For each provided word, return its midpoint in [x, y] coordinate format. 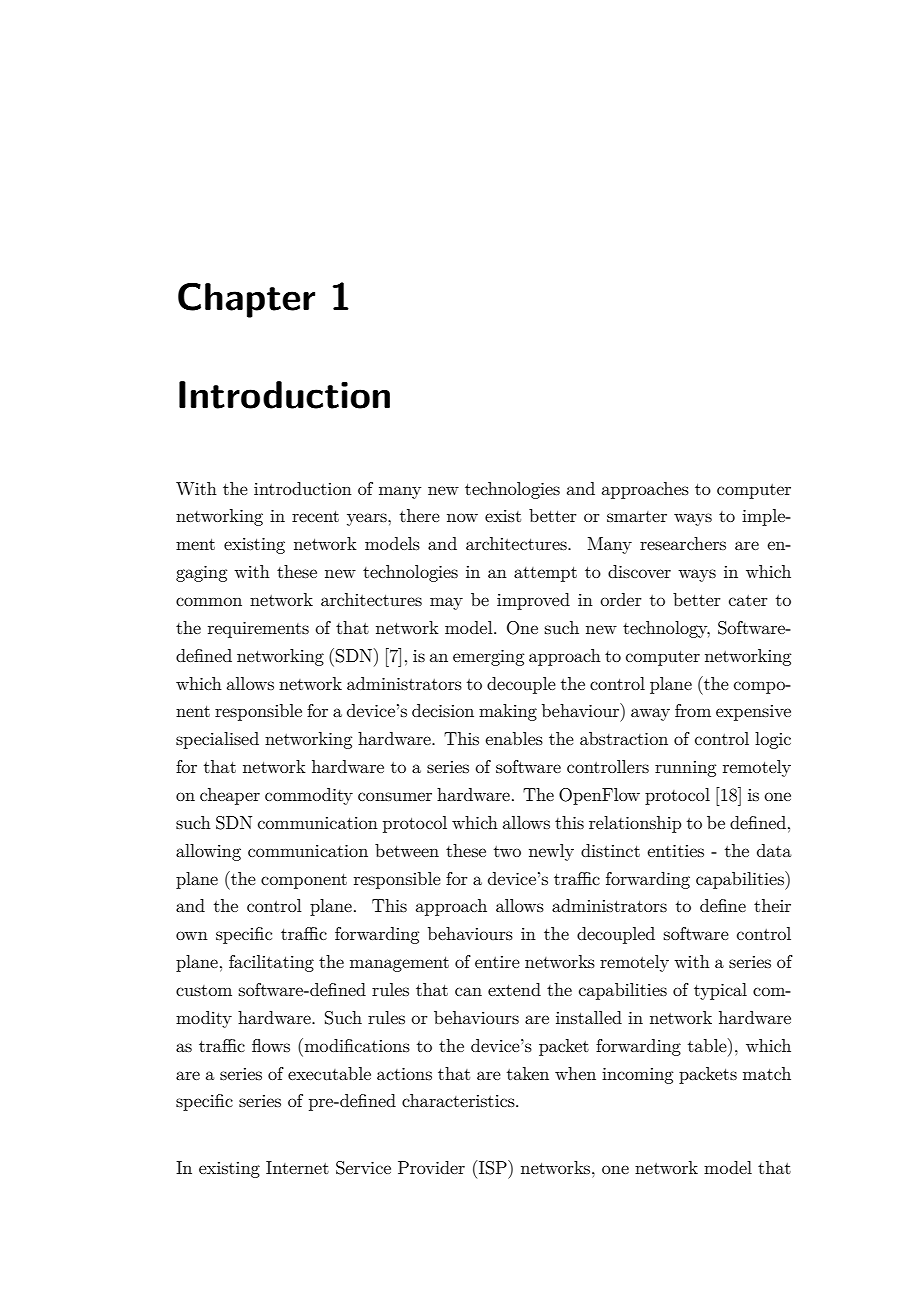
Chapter [246, 300]
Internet [297, 1167]
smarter [637, 516]
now [462, 517]
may [446, 603]
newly [551, 852]
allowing [208, 852]
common [209, 601]
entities [676, 851]
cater [748, 600]
